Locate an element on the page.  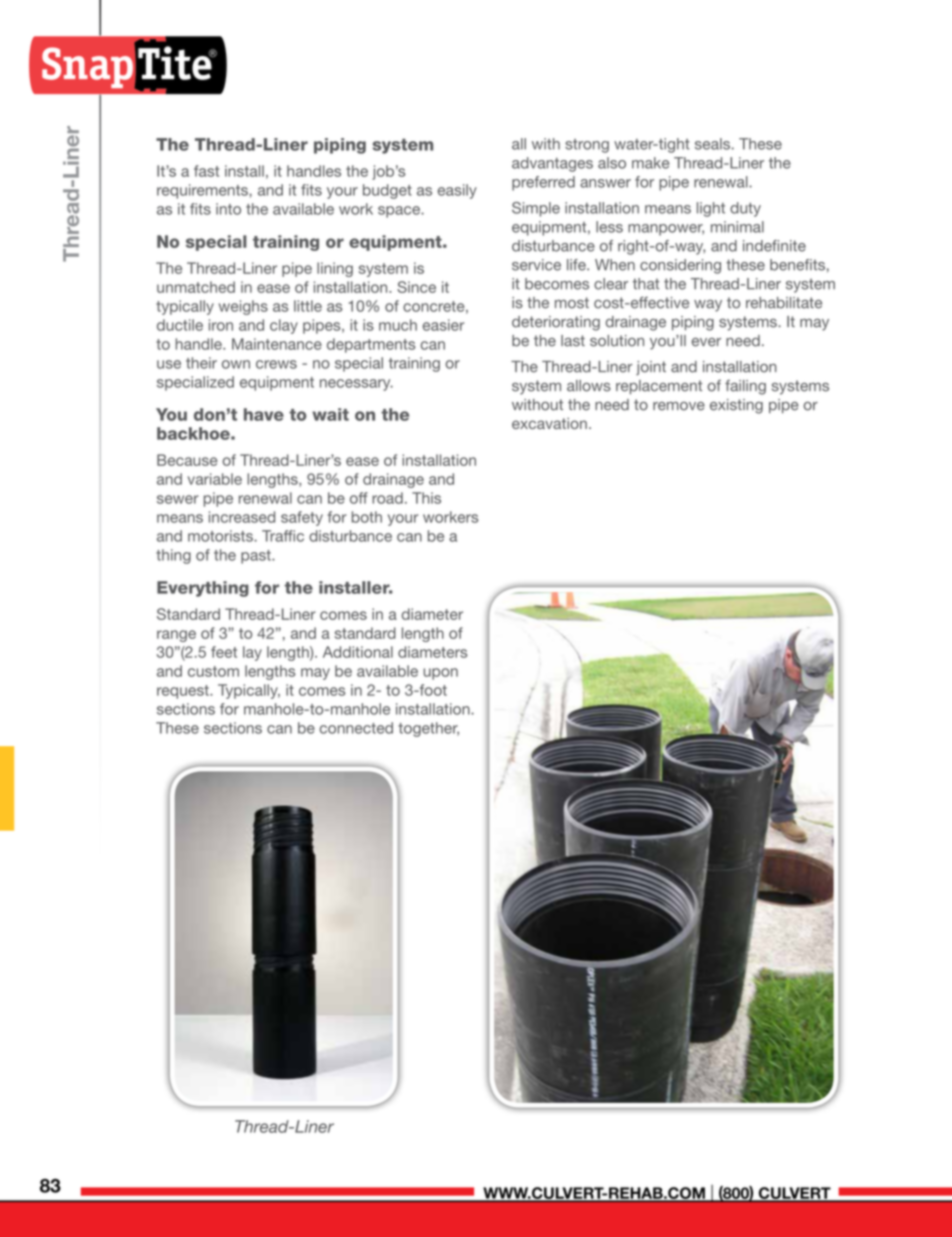
remove is located at coordinates (679, 406).
